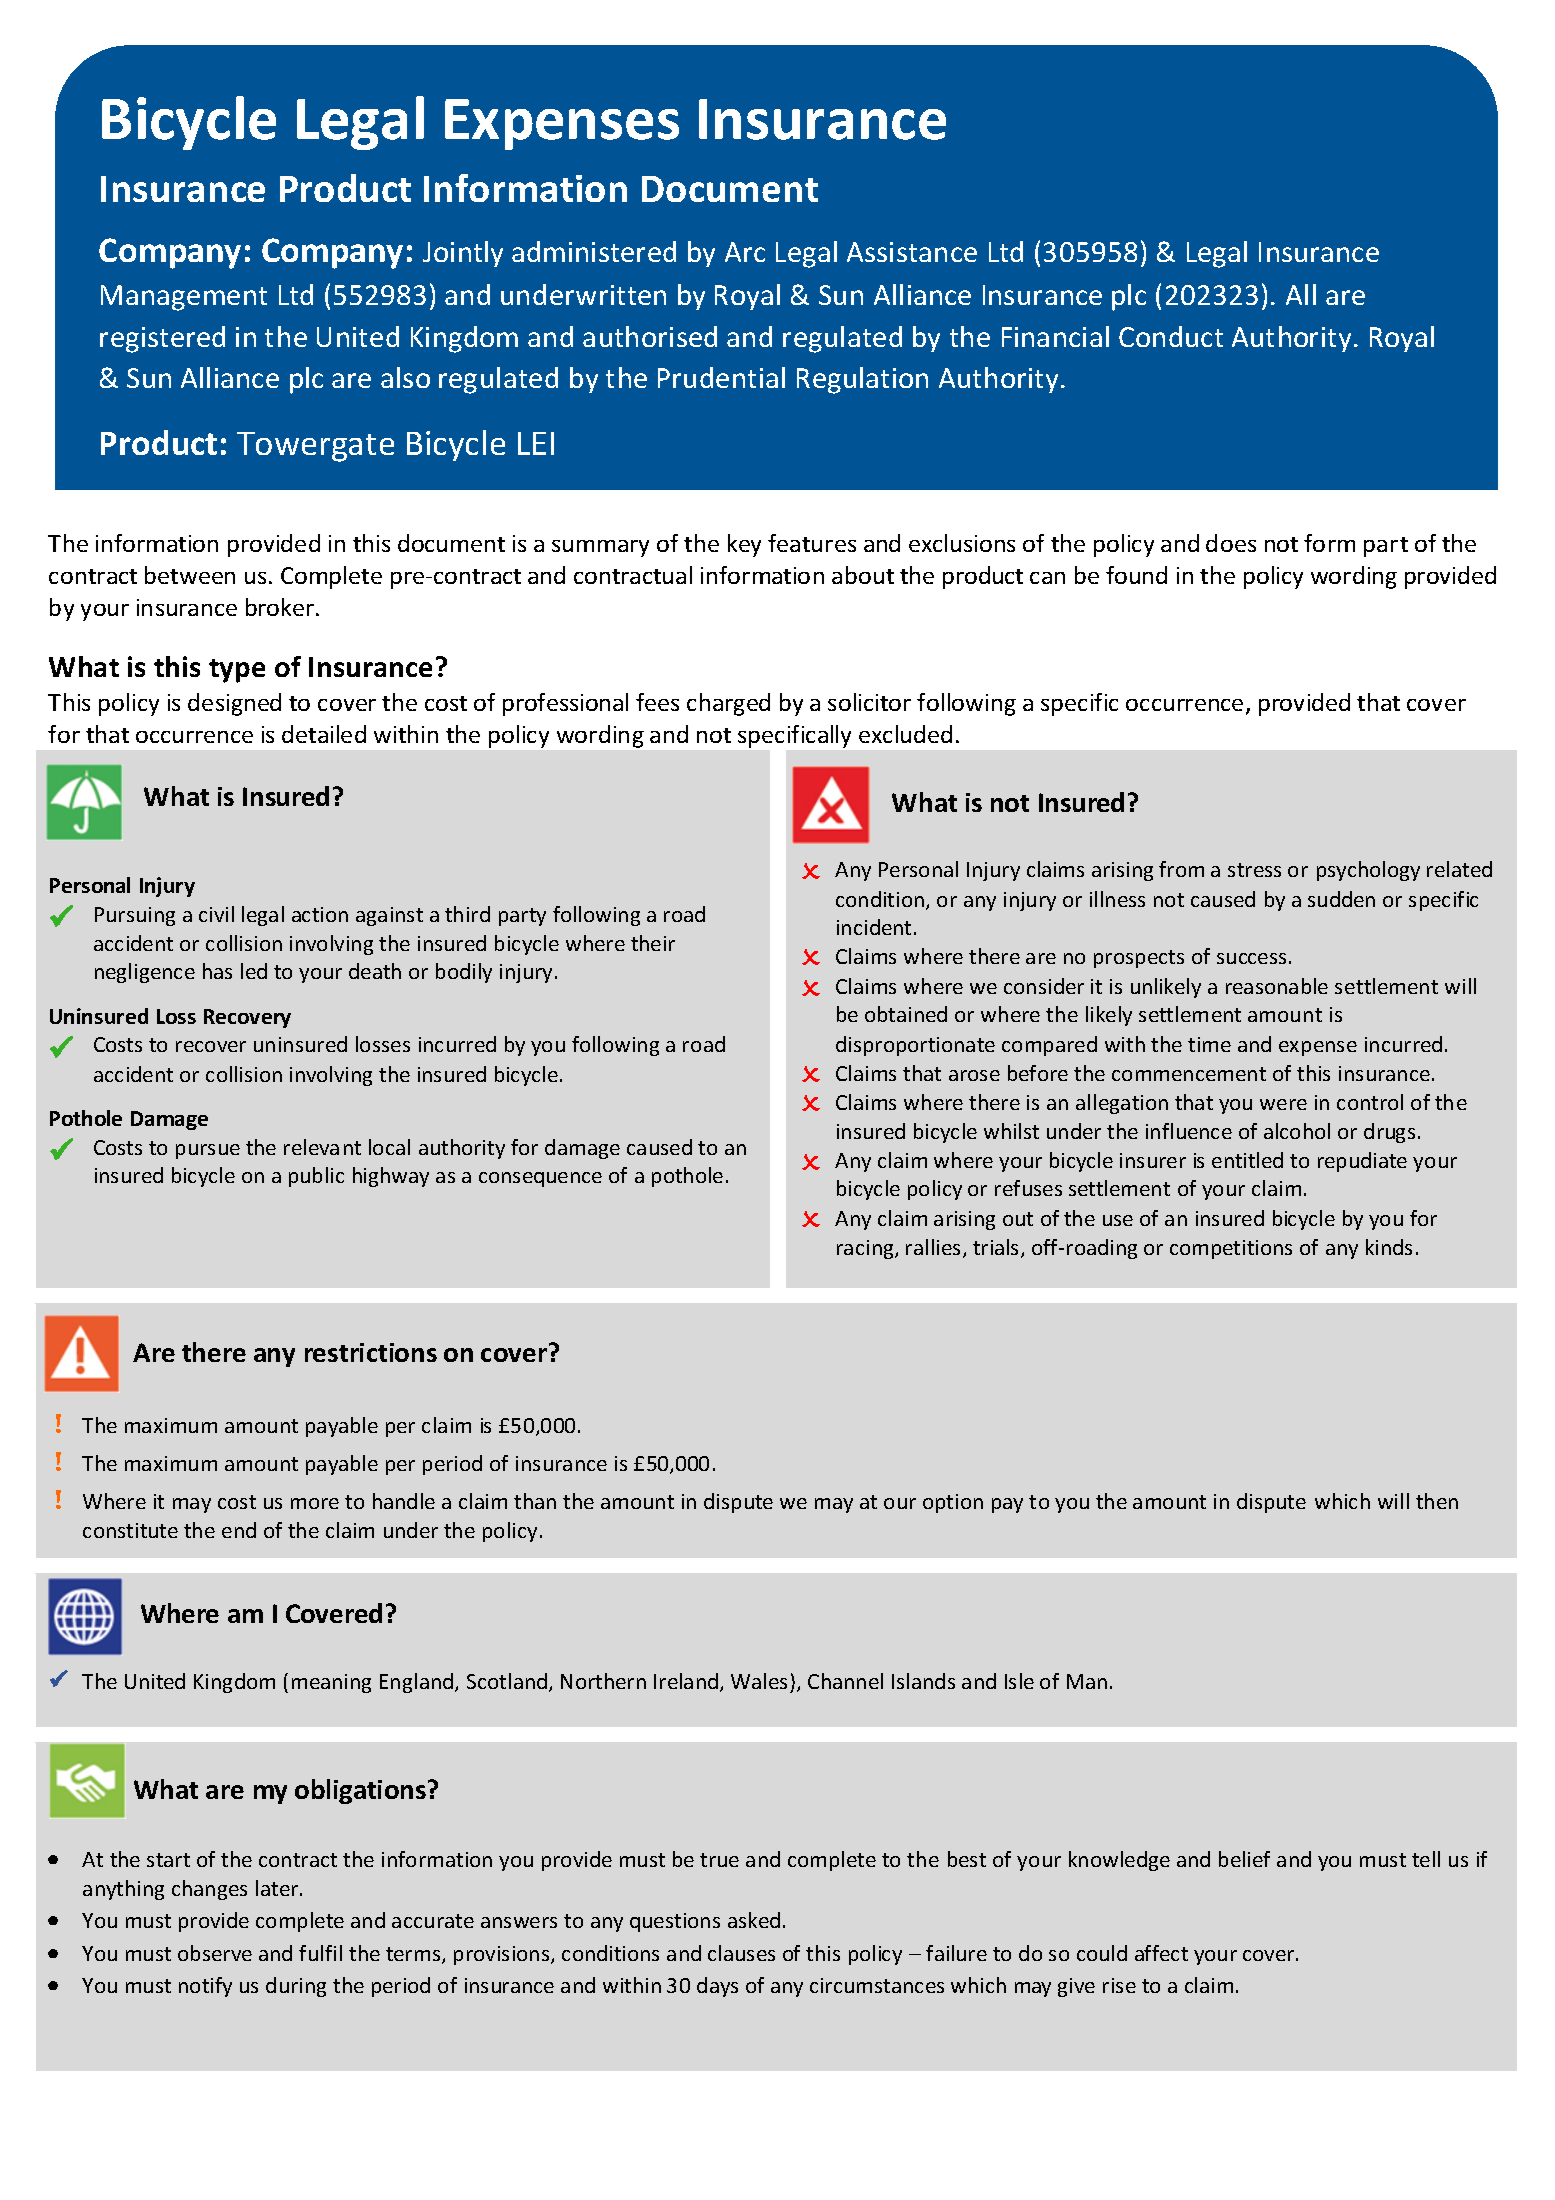  Describe the element at coordinates (915, 1046) in the screenshot. I see `disproportionate` at that location.
